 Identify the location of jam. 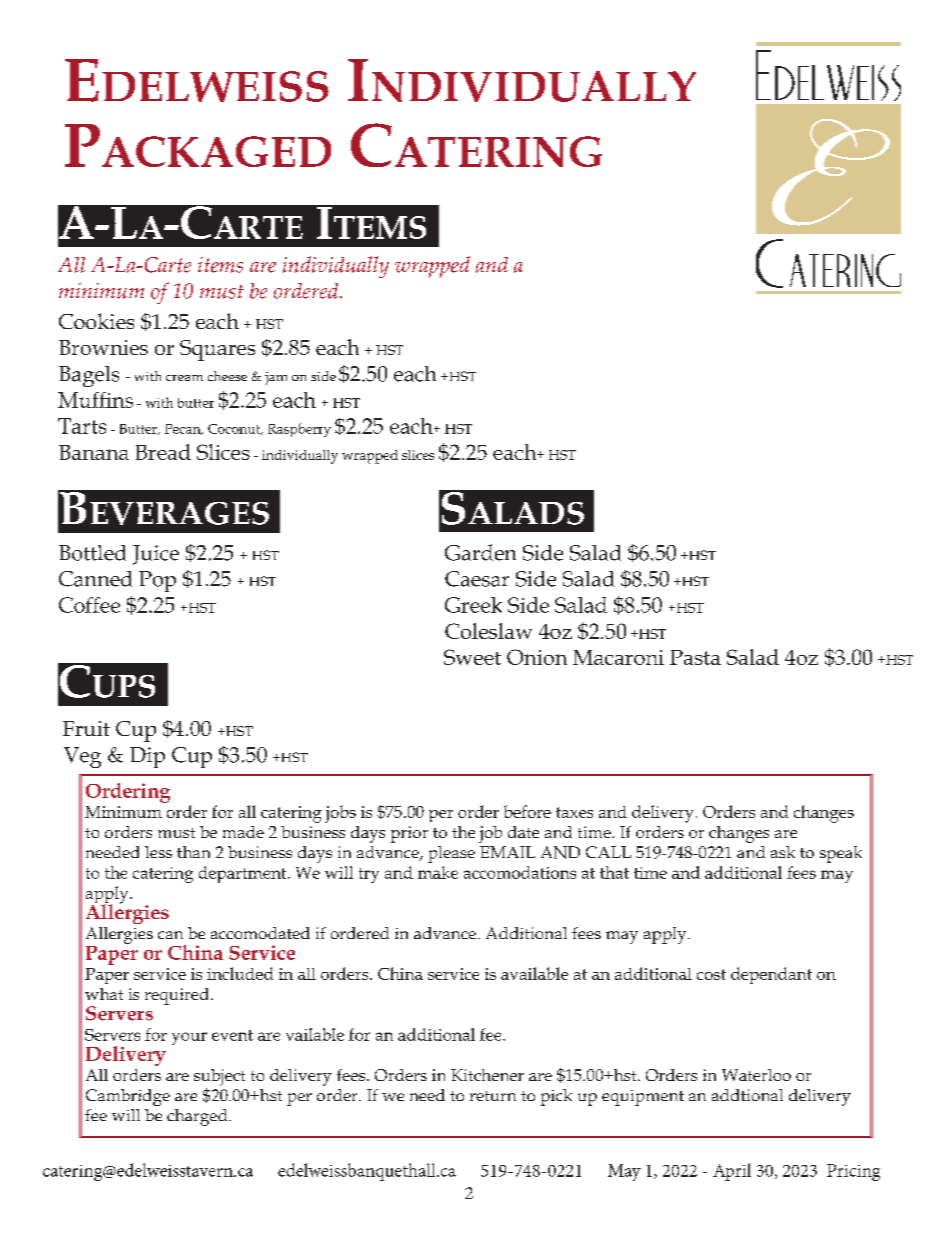
(276, 378).
